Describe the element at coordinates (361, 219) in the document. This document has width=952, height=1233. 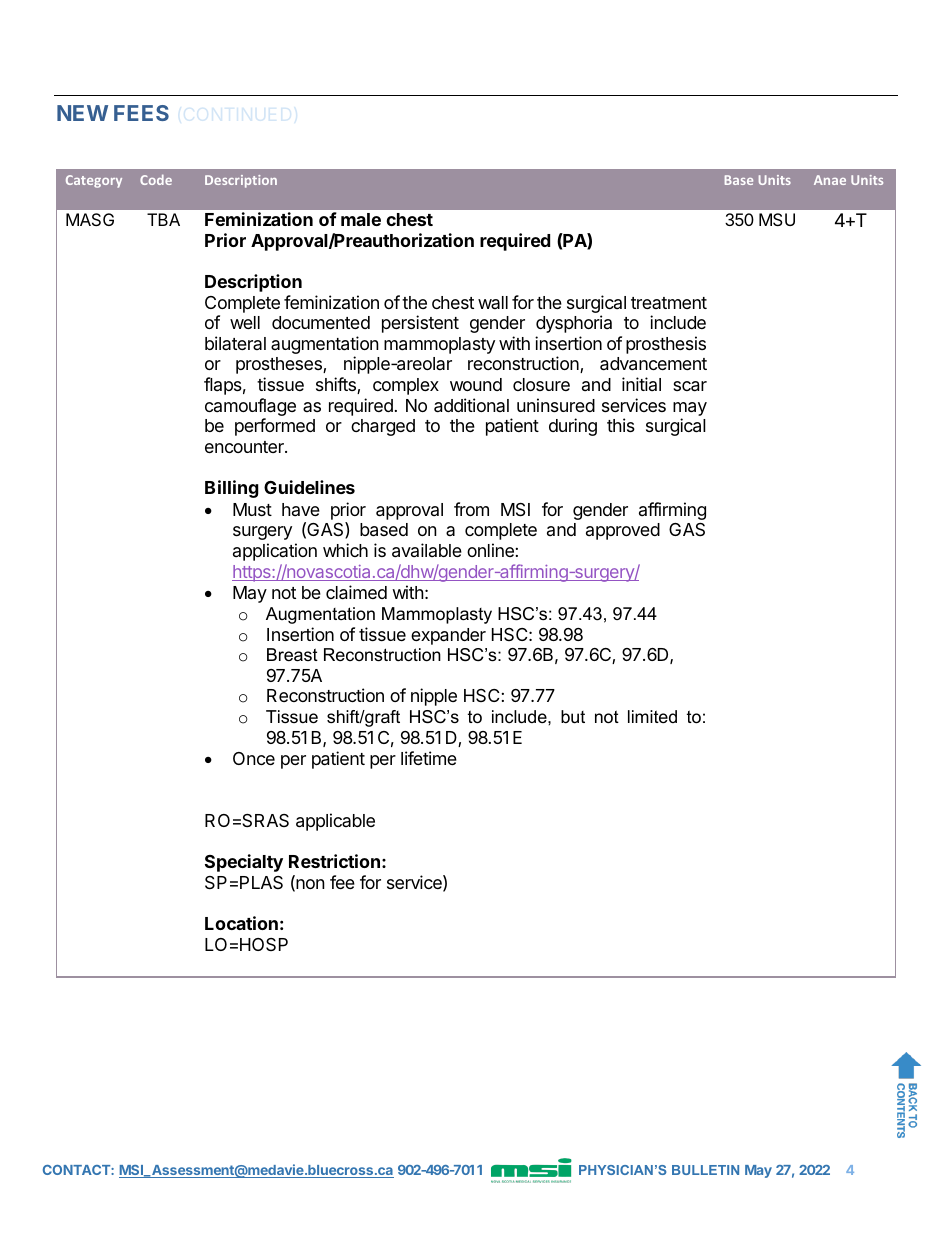
I see `male` at that location.
